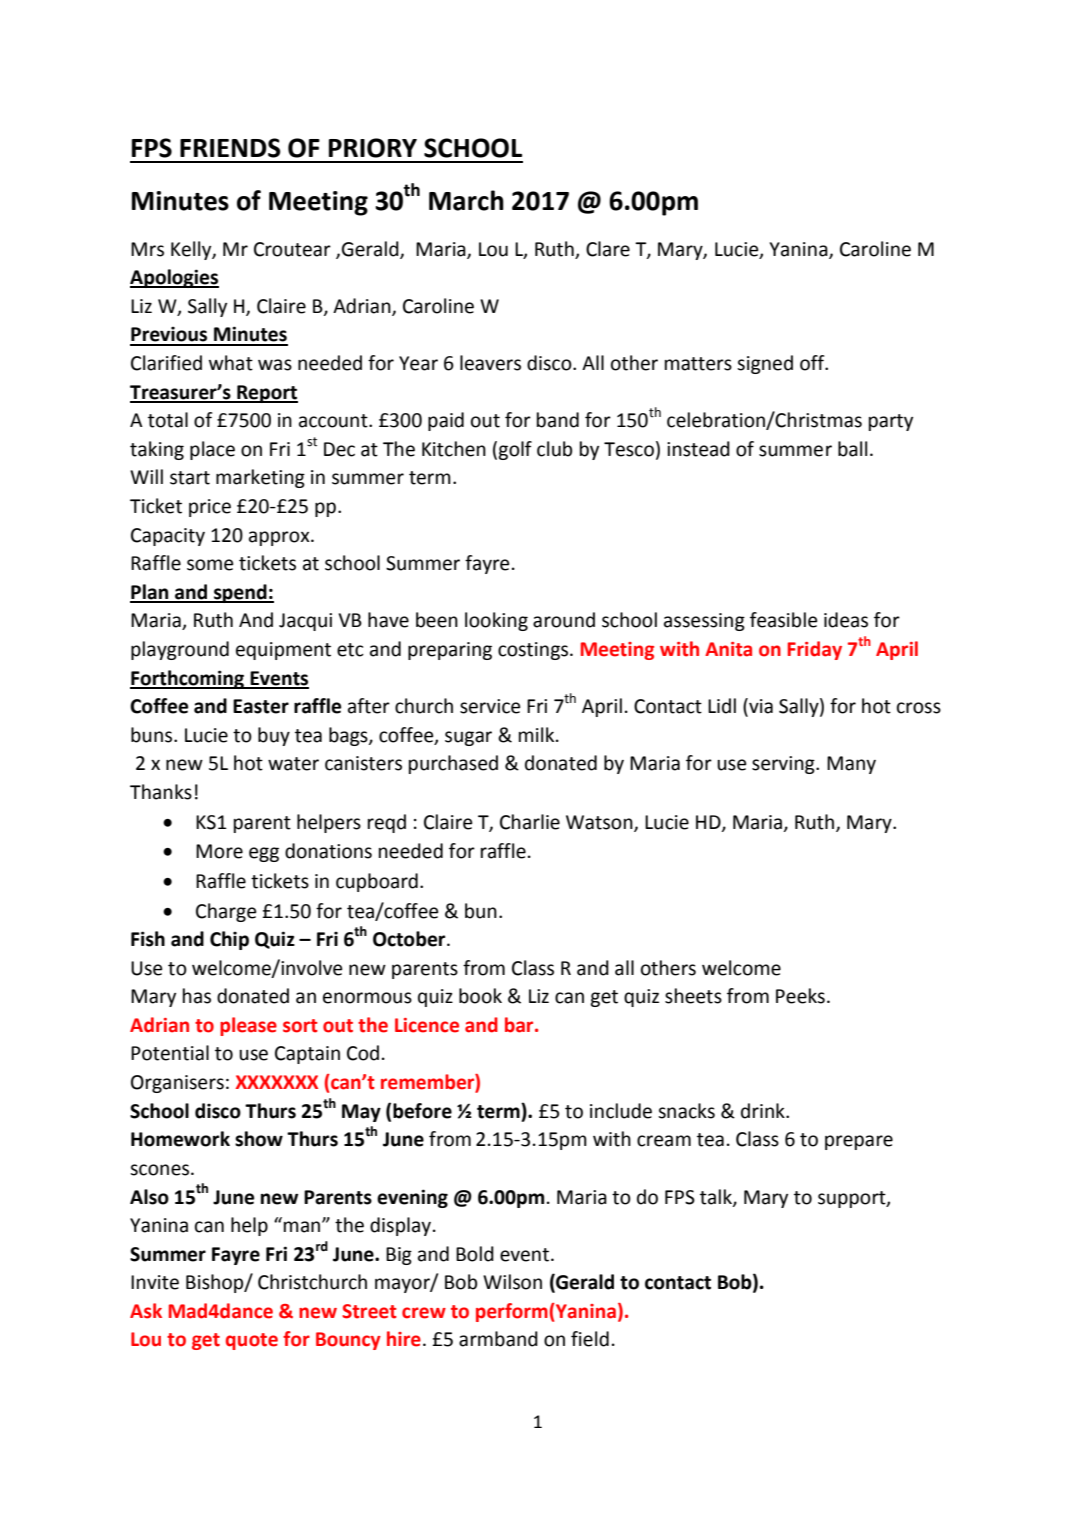  What do you see at coordinates (512, 1282) in the image?
I see `Wilson` at bounding box center [512, 1282].
